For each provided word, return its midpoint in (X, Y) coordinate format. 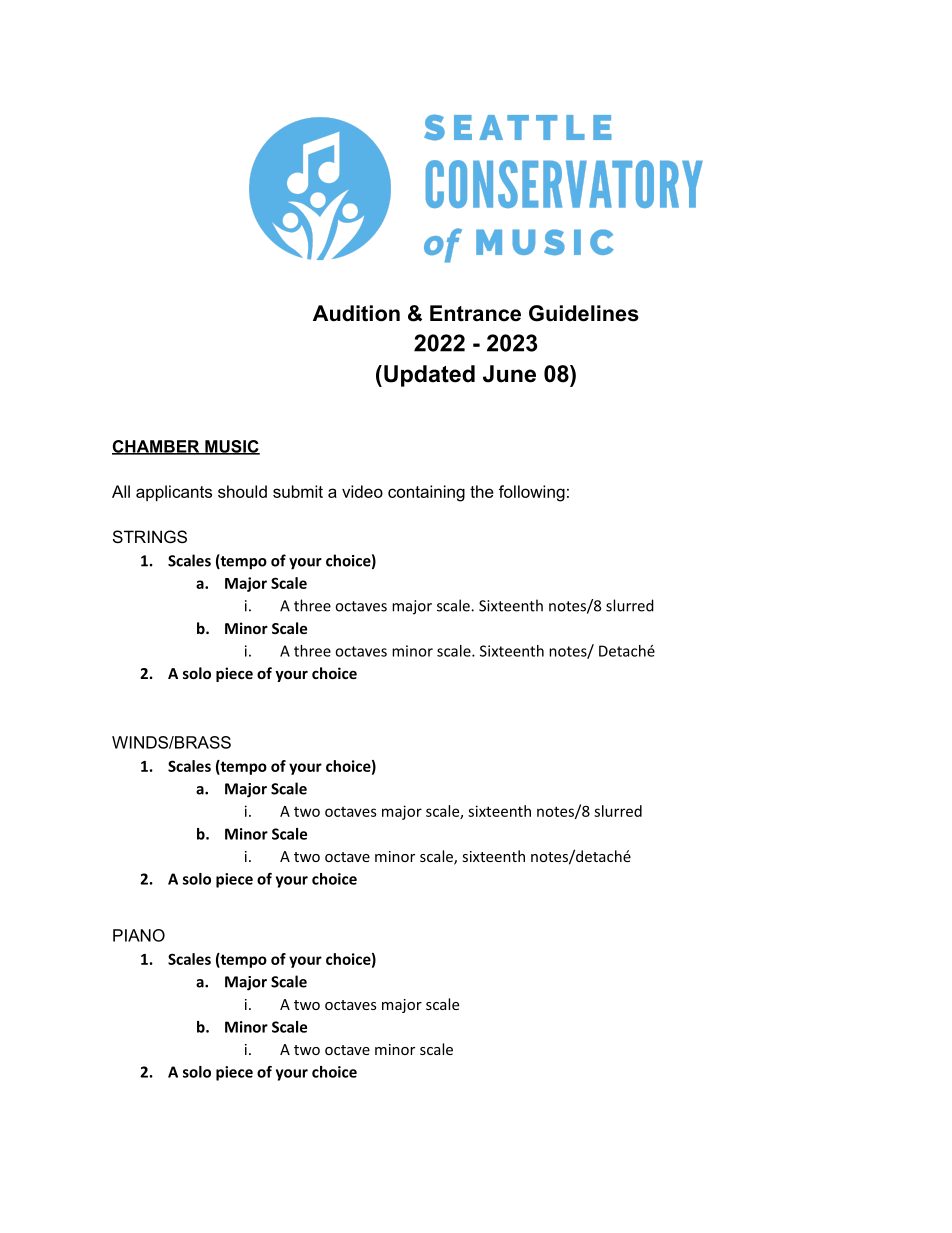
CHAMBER (157, 447)
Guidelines (584, 313)
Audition (356, 313)
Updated (429, 376)
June (509, 374)
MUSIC (231, 447)
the (482, 491)
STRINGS (150, 536)
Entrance (475, 313)
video (362, 491)
